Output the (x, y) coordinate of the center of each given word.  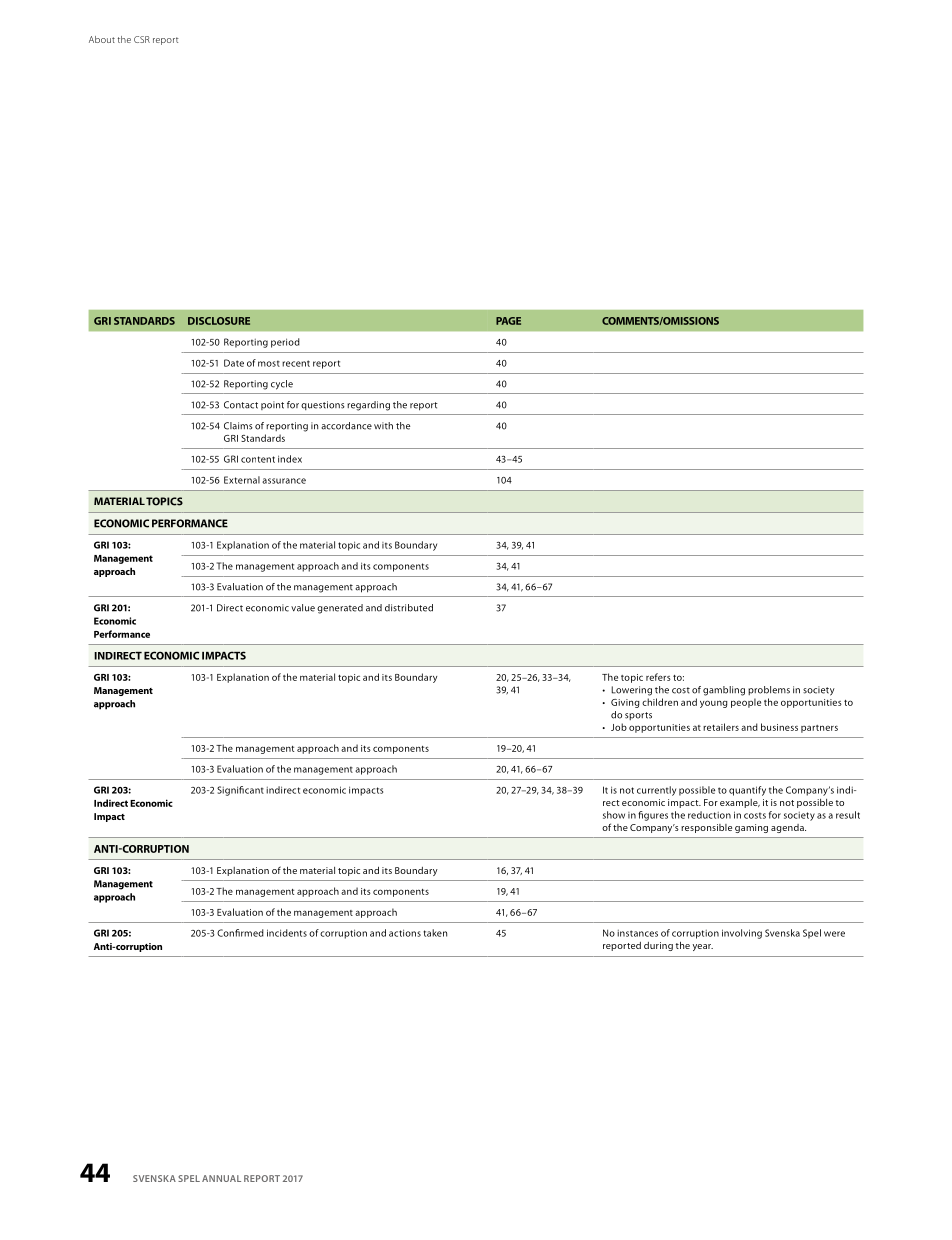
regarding (368, 406)
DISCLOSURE (219, 321)
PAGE (508, 321)
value (303, 608)
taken (435, 933)
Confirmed (240, 933)
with (383, 426)
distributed (409, 608)
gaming (751, 828)
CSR (142, 39)
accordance (346, 426)
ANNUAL (221, 1178)
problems (769, 690)
